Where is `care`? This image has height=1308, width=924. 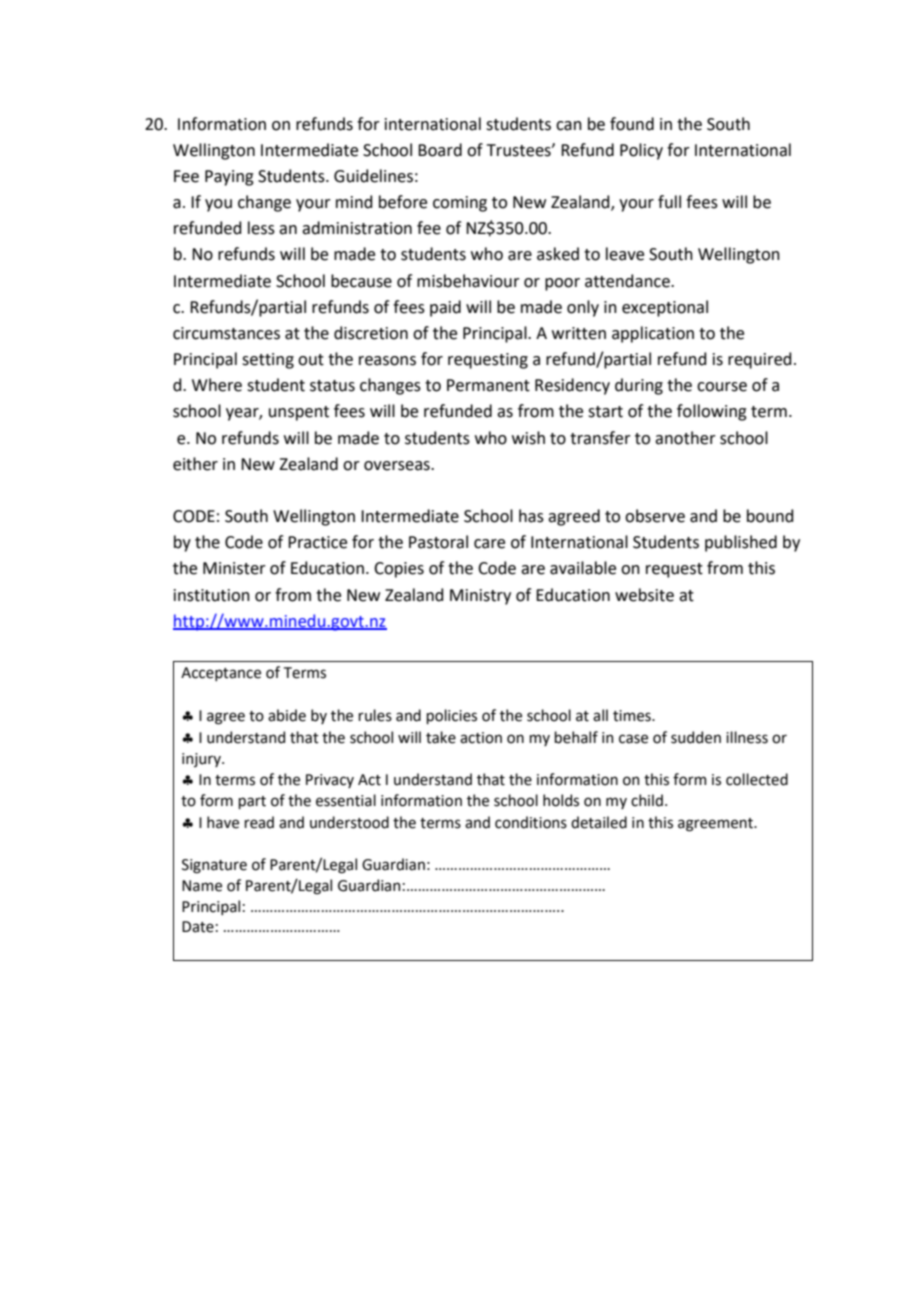
care is located at coordinates (489, 544).
